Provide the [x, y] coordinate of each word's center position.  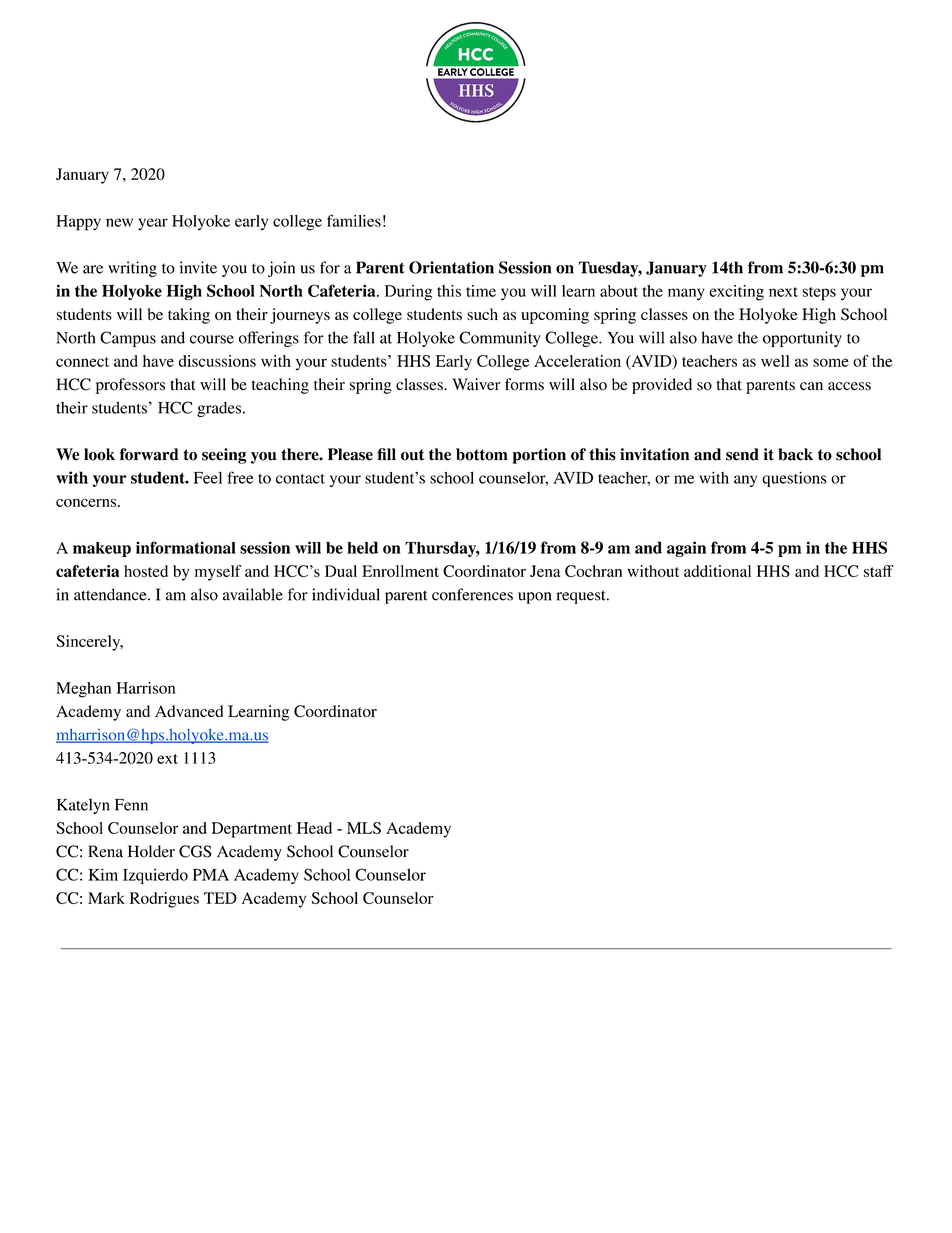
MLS [364, 828]
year [153, 224]
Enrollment [400, 571]
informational [186, 547]
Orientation [451, 267]
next [783, 292]
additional [717, 571]
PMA [211, 875]
